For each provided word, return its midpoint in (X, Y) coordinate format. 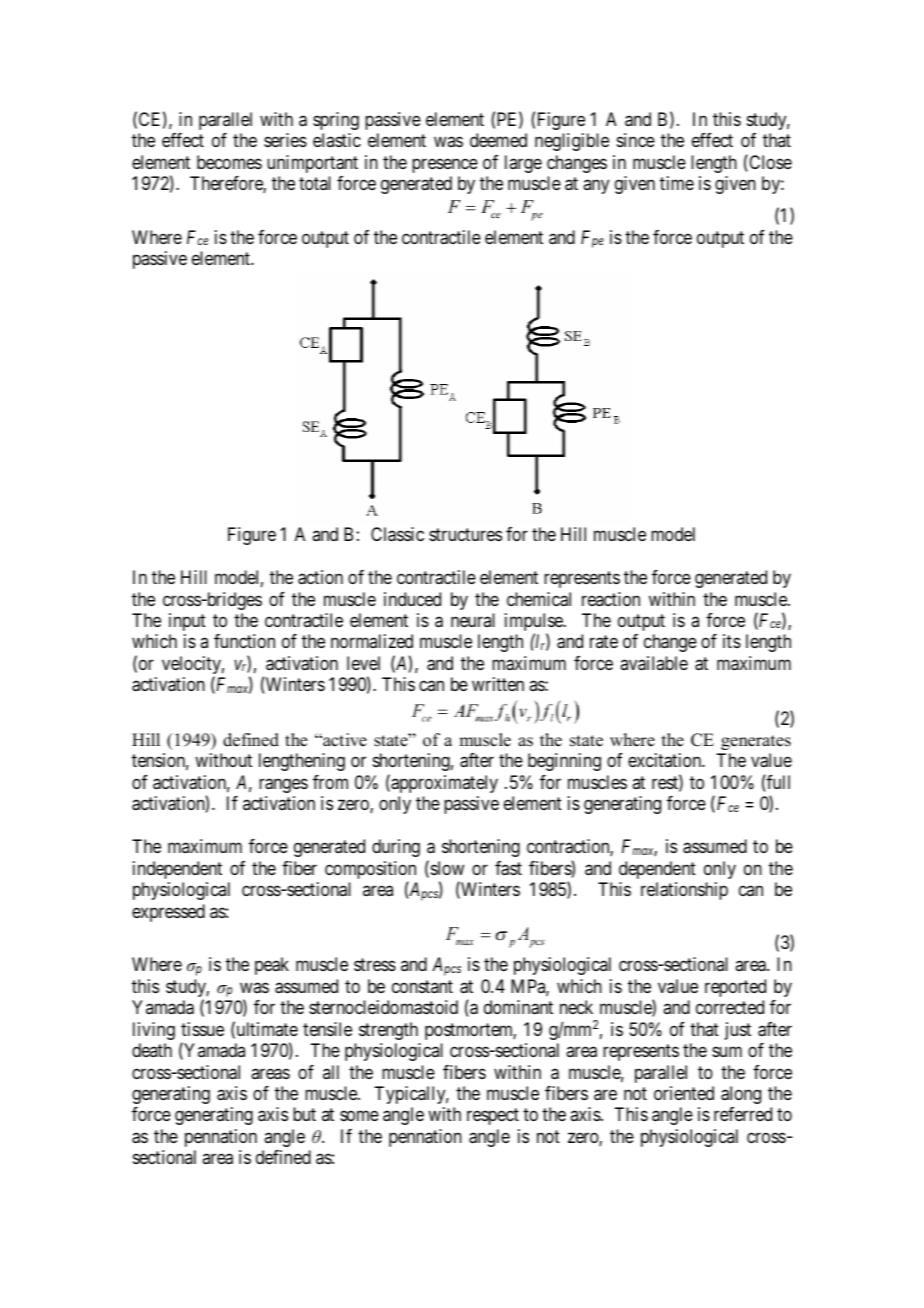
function (244, 641)
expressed (168, 913)
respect (493, 1117)
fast (508, 868)
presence (445, 165)
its (732, 641)
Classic (397, 534)
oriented (684, 1093)
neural (473, 620)
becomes (229, 162)
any (596, 187)
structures (465, 534)
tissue (202, 1029)
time (677, 183)
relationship (684, 891)
